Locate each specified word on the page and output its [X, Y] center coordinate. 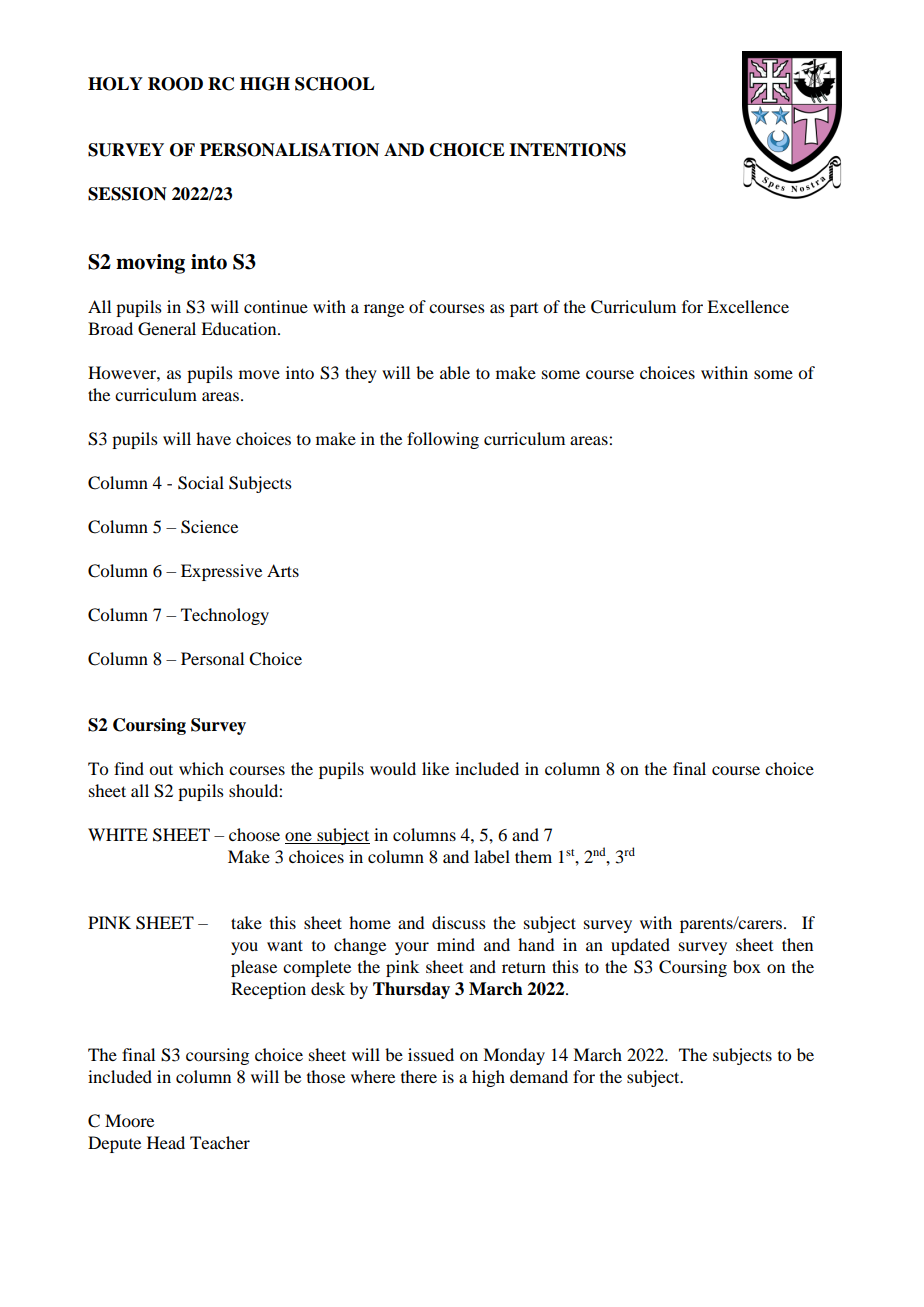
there [419, 1076]
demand [539, 1076]
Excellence [748, 306]
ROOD [175, 84]
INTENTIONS [567, 150]
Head [166, 1142]
